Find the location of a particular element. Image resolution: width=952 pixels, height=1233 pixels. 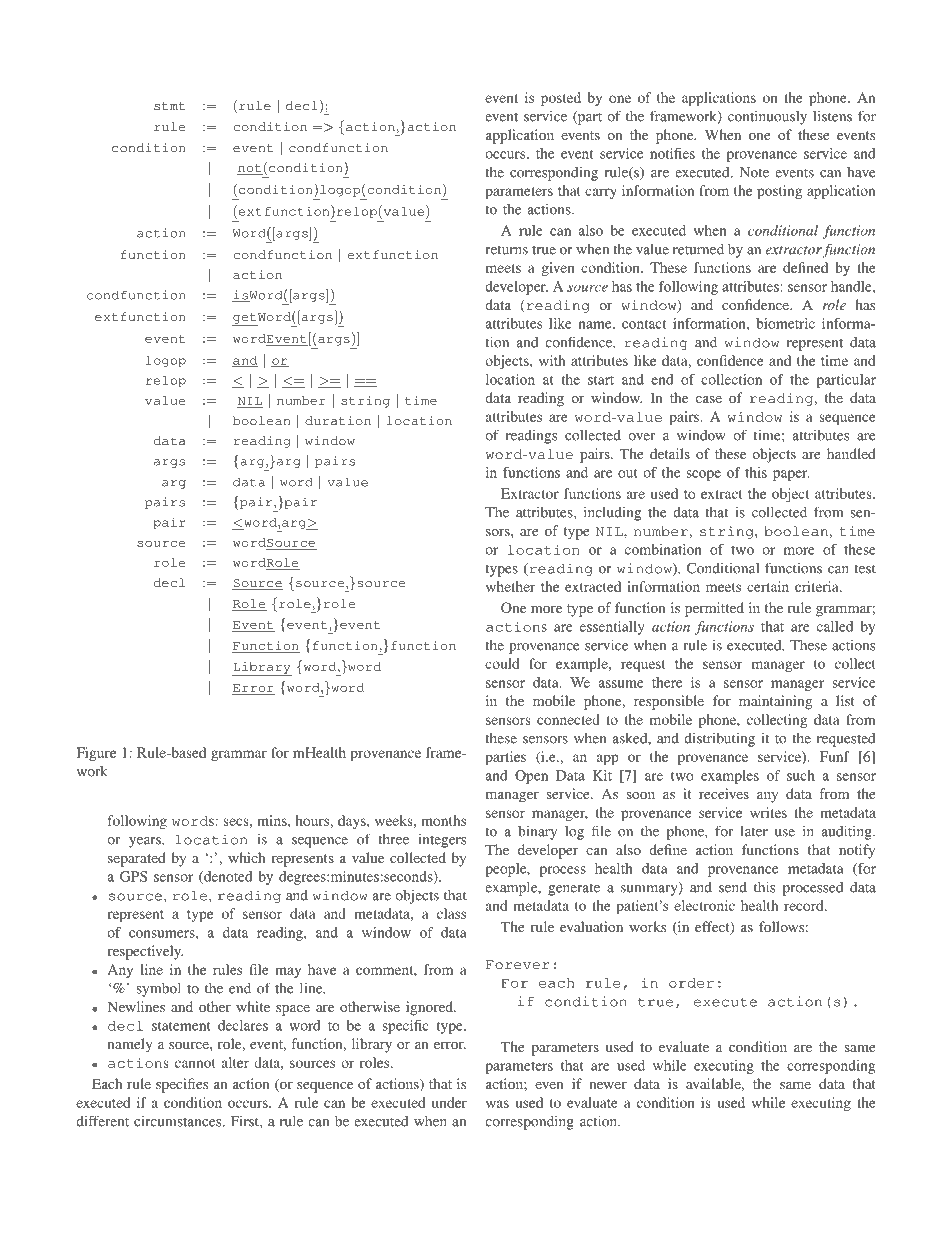

maintaining is located at coordinates (775, 702).
